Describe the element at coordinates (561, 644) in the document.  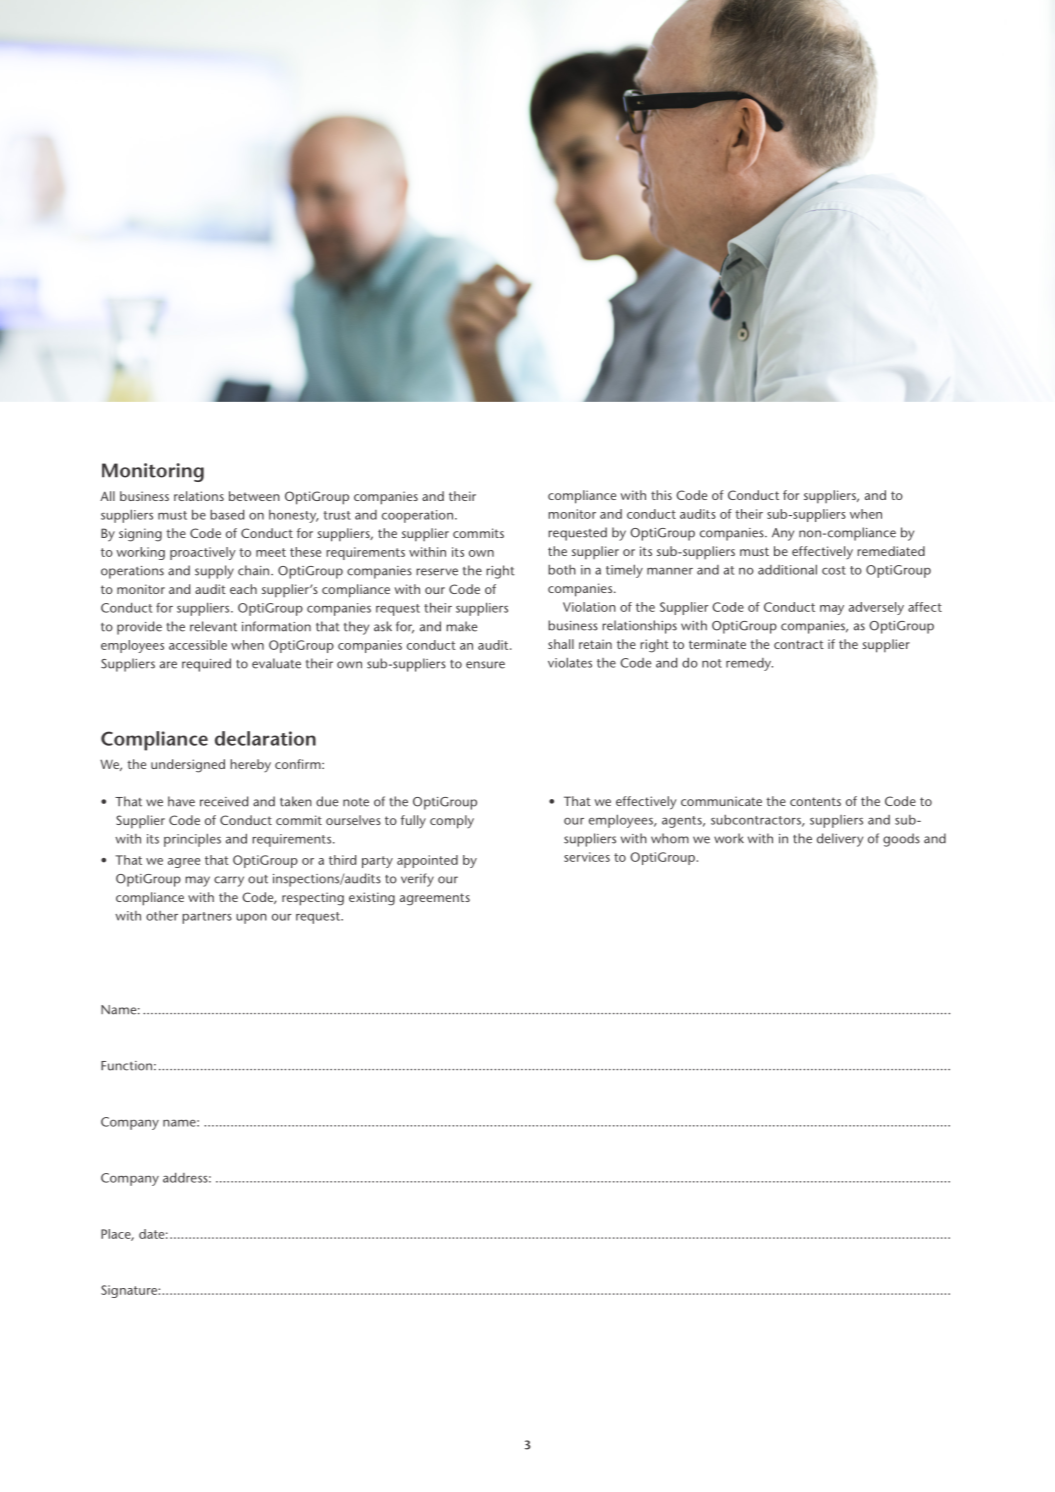
I see `shall` at that location.
